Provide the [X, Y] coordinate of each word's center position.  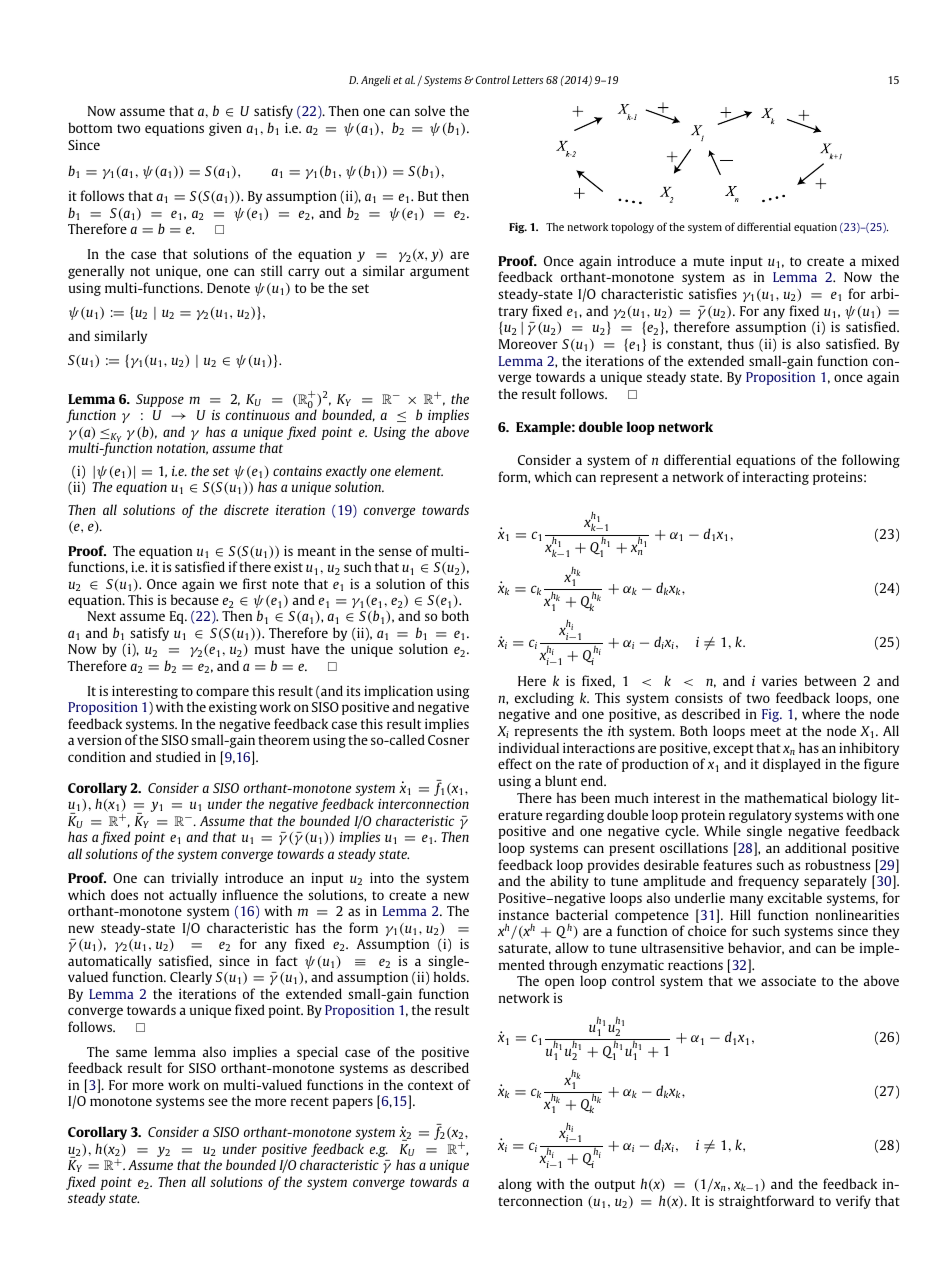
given [225, 129]
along [515, 1185]
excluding [544, 699]
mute [708, 261]
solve [430, 110]
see [218, 1102]
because [195, 599]
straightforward [766, 1202]
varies [779, 681]
